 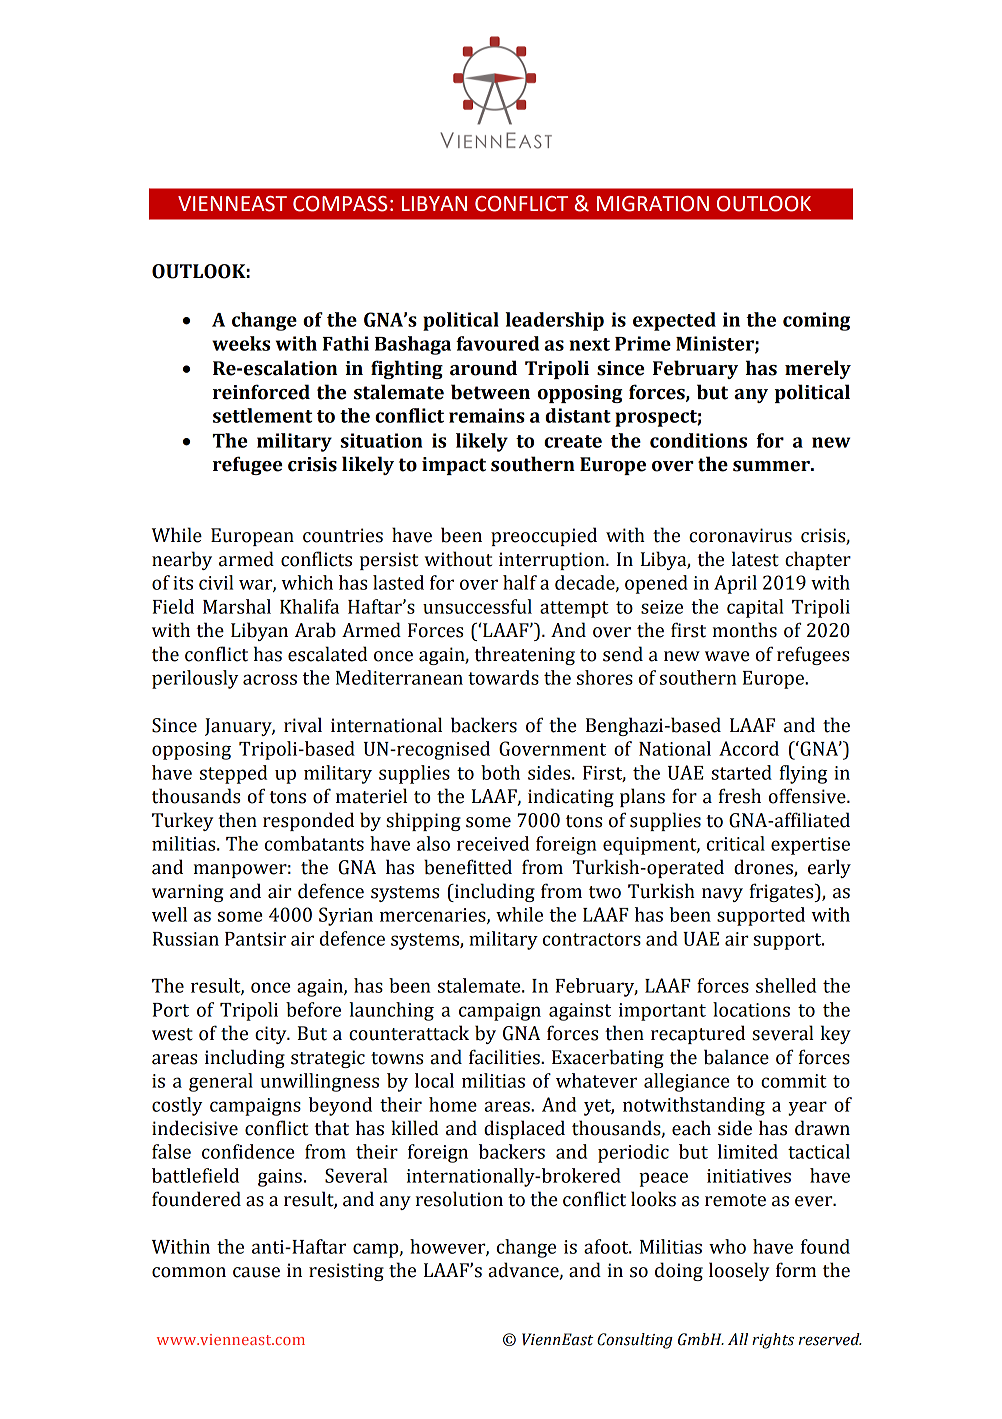 I want to click on both, so click(x=500, y=772).
